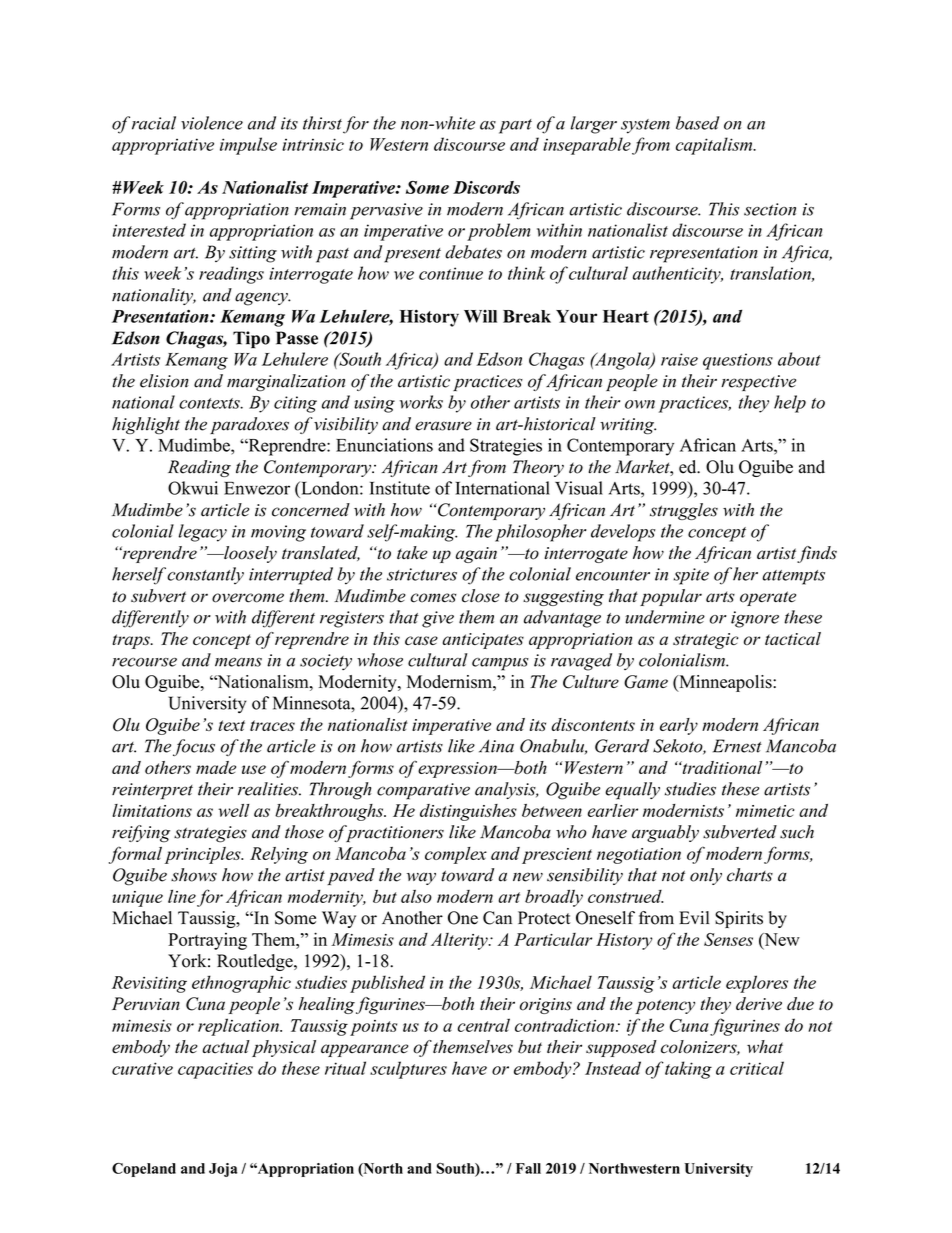 The width and height of the screenshot is (952, 1233). Describe the element at coordinates (194, 875) in the screenshot. I see `shows` at that location.
